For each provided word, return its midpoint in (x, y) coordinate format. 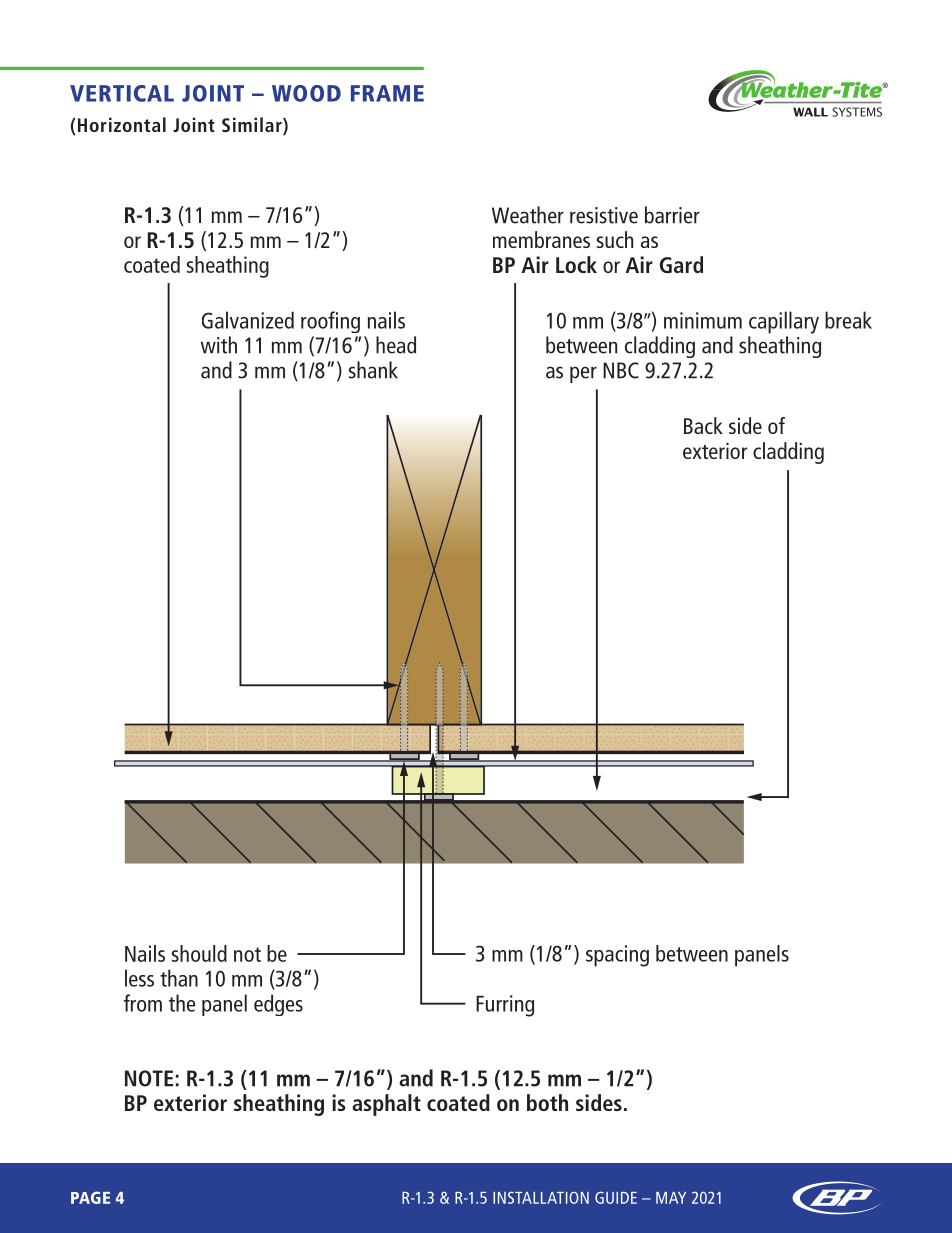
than (179, 978)
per (583, 374)
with (219, 345)
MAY (671, 1198)
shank (373, 370)
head (396, 345)
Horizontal (122, 124)
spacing (617, 956)
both (547, 1102)
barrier (672, 215)
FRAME (387, 93)
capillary (784, 322)
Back (703, 425)
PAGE (90, 1197)
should (199, 953)
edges (278, 1005)
